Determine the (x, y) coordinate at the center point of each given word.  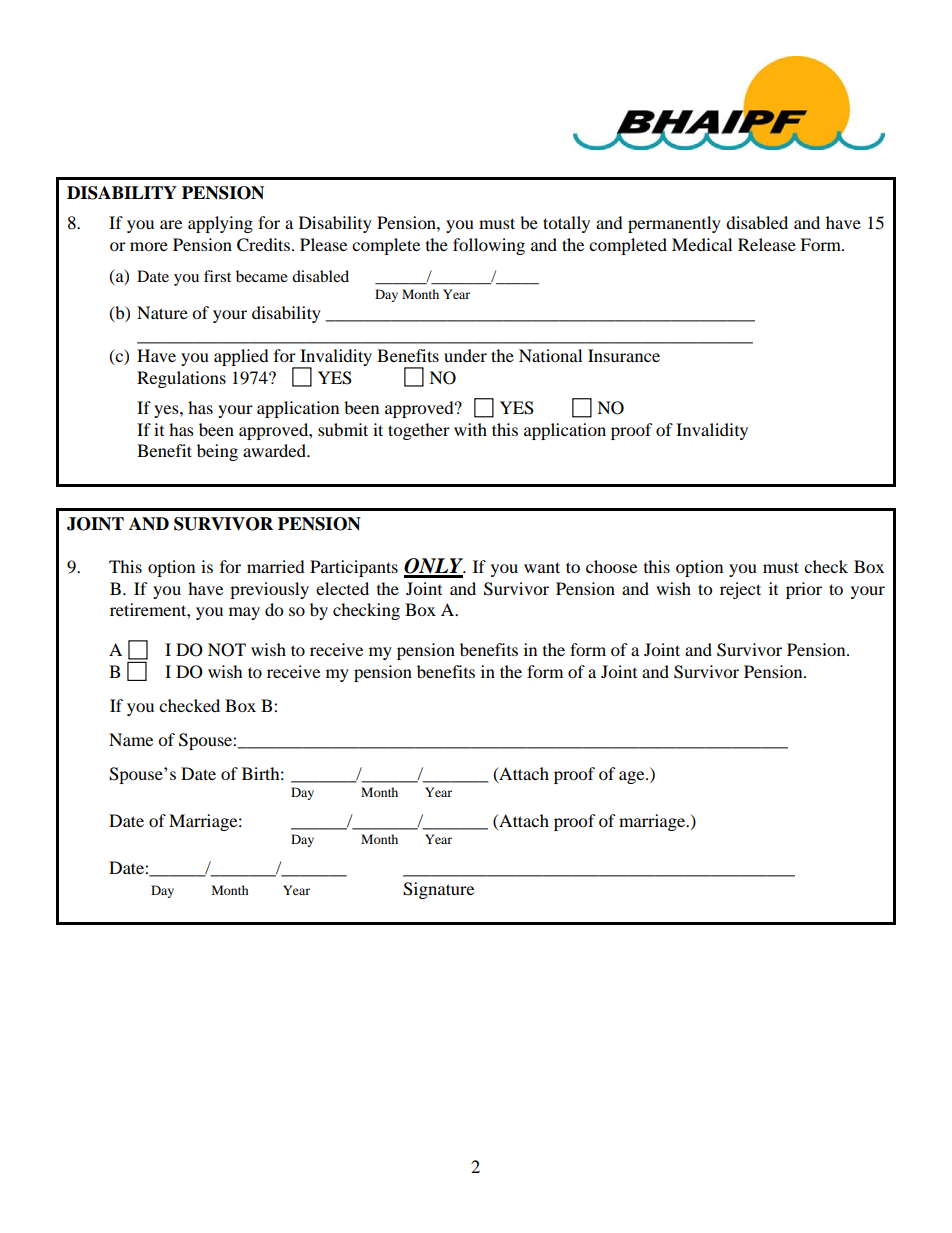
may (244, 613)
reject (740, 590)
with (470, 429)
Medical (702, 244)
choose (611, 566)
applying (220, 224)
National (550, 355)
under (465, 355)
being (217, 452)
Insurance (624, 355)
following (489, 246)
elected (342, 588)
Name (131, 739)
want (542, 567)
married (276, 566)
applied (241, 357)
